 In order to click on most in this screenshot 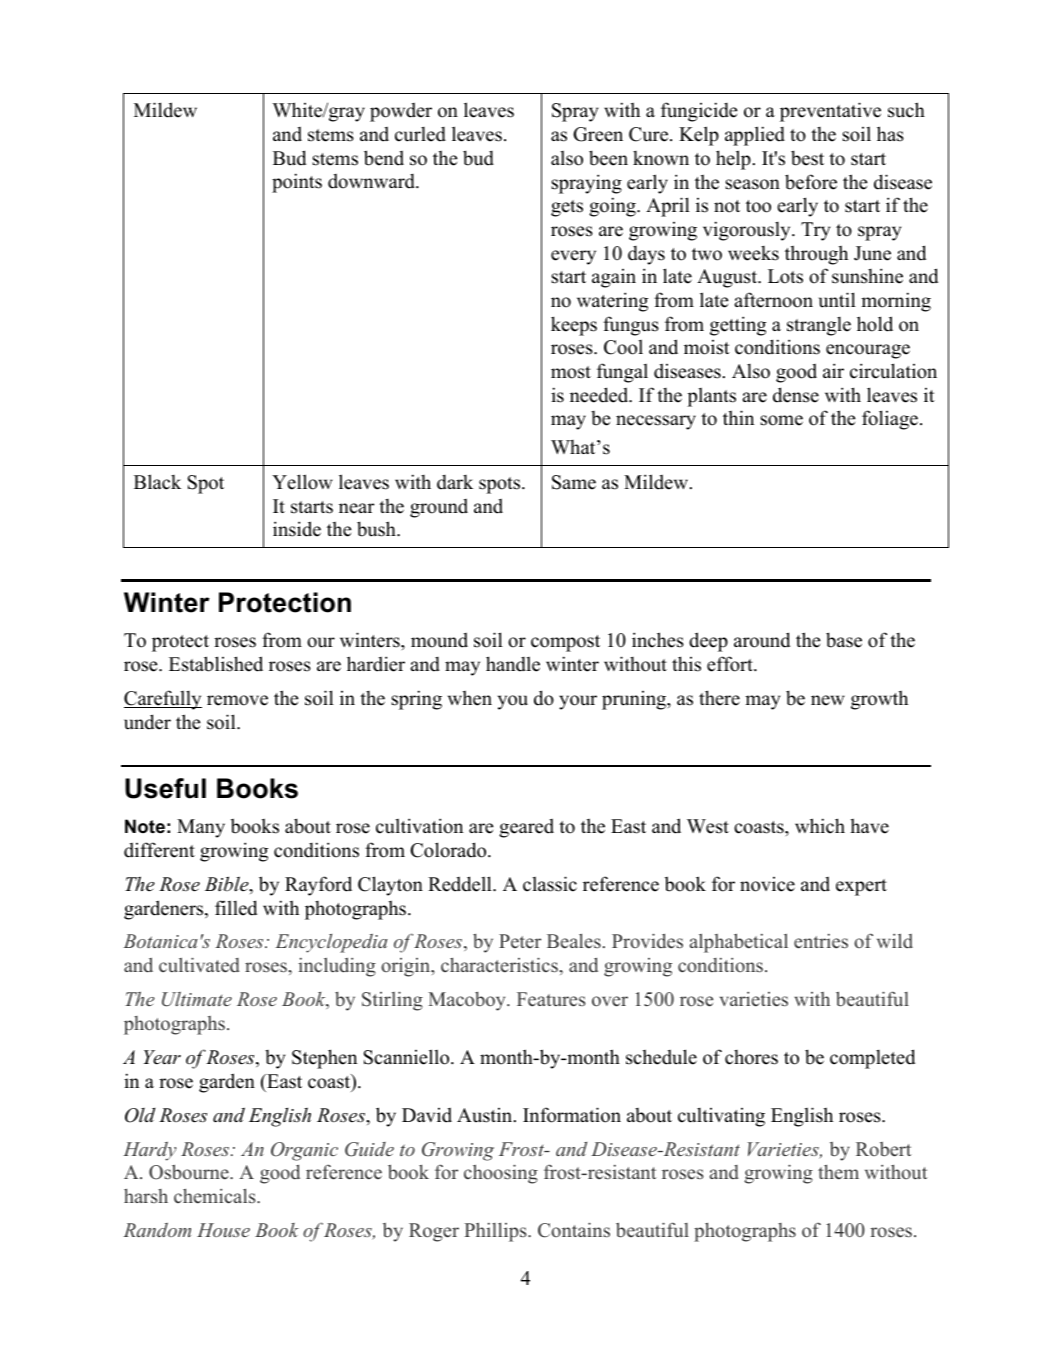, I will do `click(571, 372)`.
